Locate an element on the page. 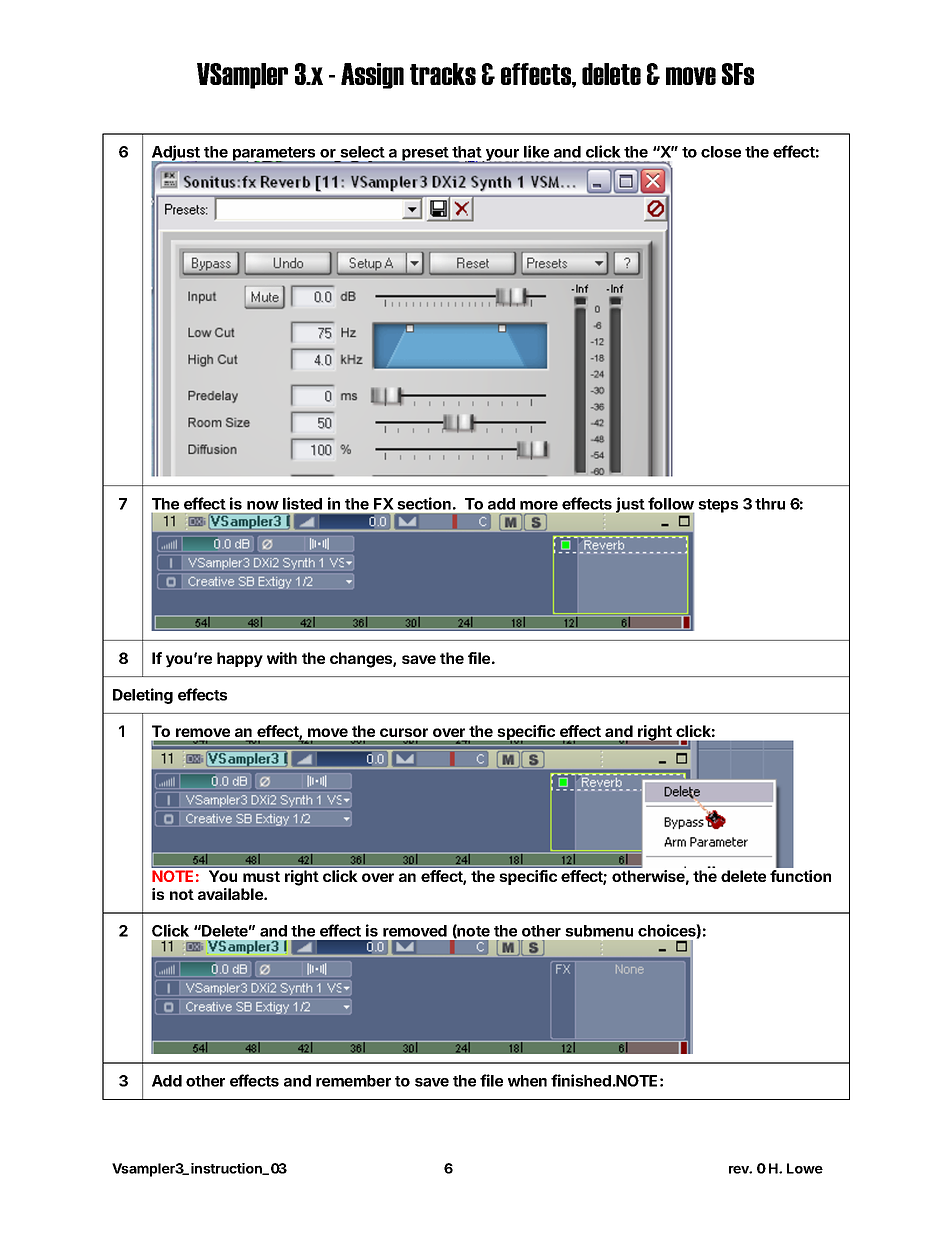 The height and width of the image is (1233, 952). section is located at coordinates (424, 503).
